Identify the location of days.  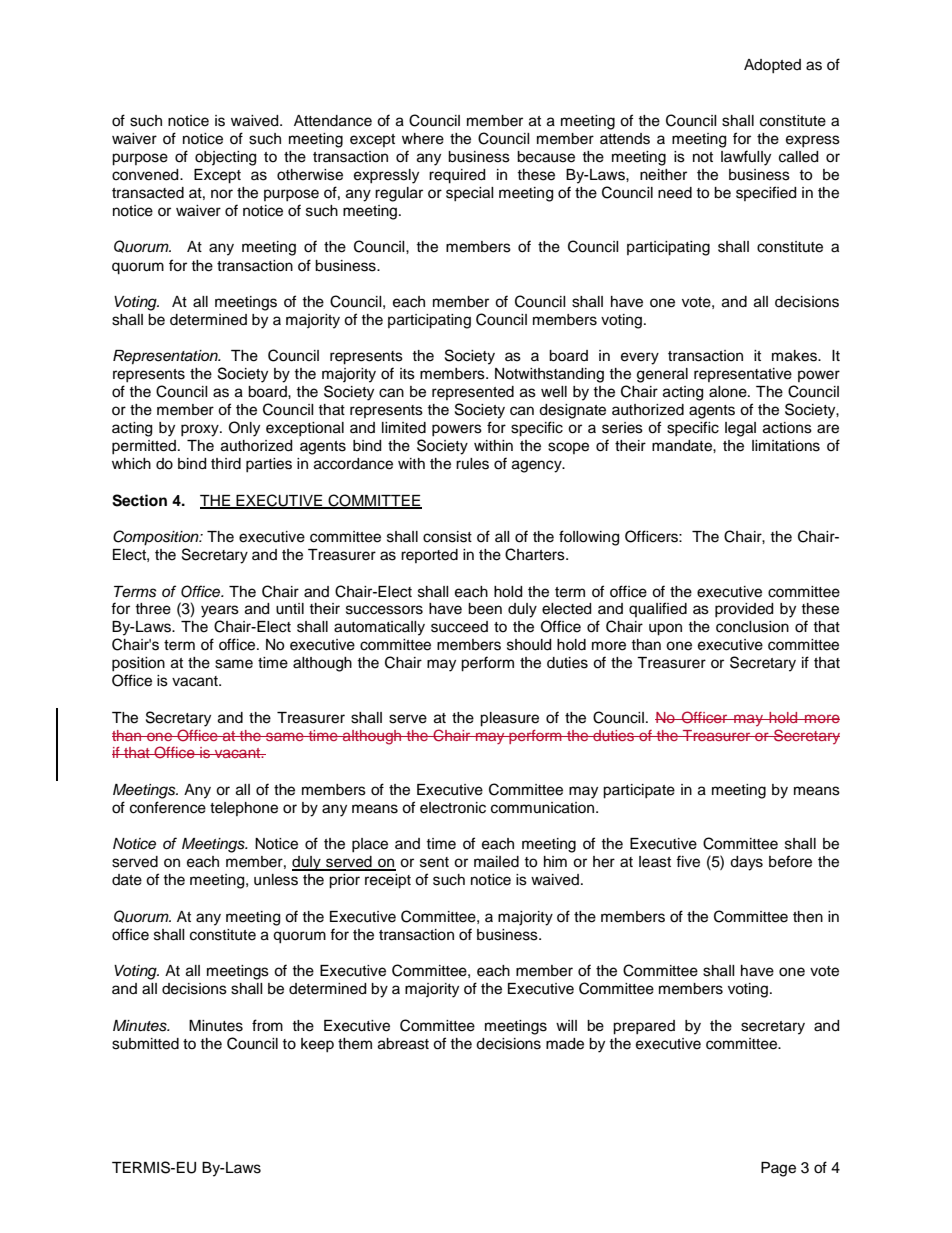
(746, 863).
